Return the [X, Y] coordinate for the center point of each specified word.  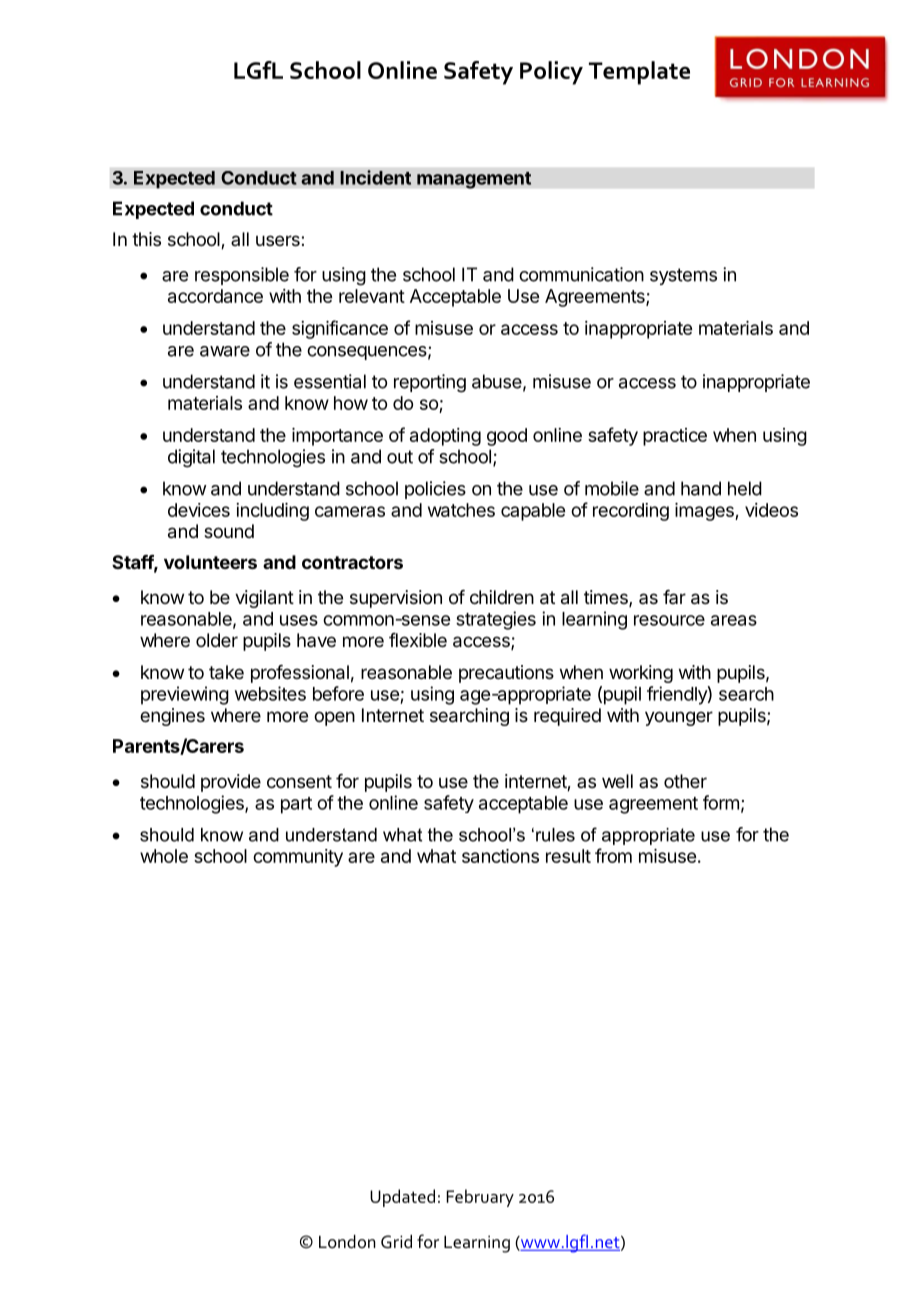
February [480, 1198]
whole [164, 856]
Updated [402, 1198]
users [279, 240]
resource [669, 620]
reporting [430, 383]
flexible [418, 640]
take [226, 672]
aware [225, 351]
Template [639, 73]
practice [675, 437]
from [613, 855]
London [347, 1242]
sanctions [500, 856]
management [474, 180]
